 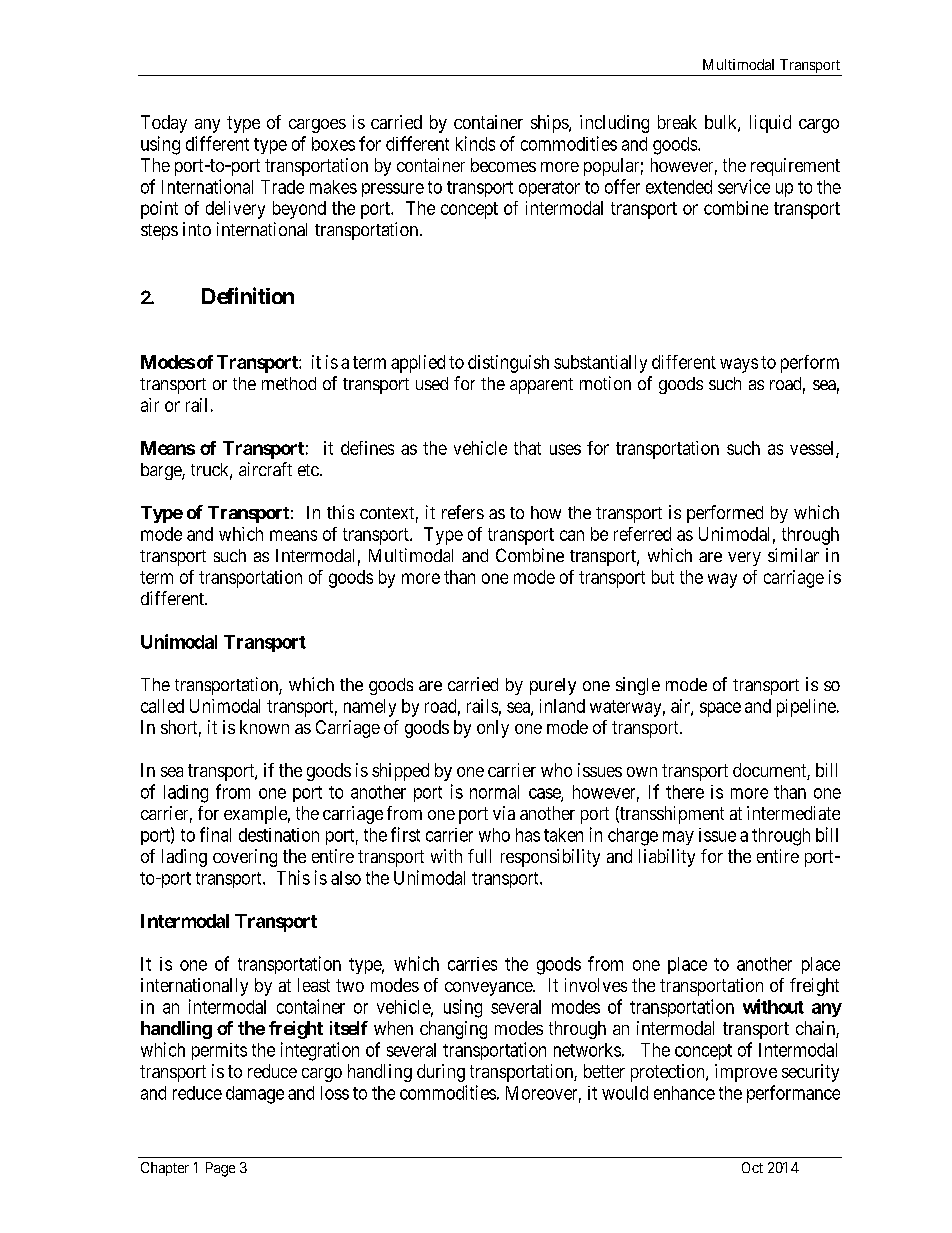 What do you see at coordinates (744, 186) in the screenshot?
I see `service` at bounding box center [744, 186].
